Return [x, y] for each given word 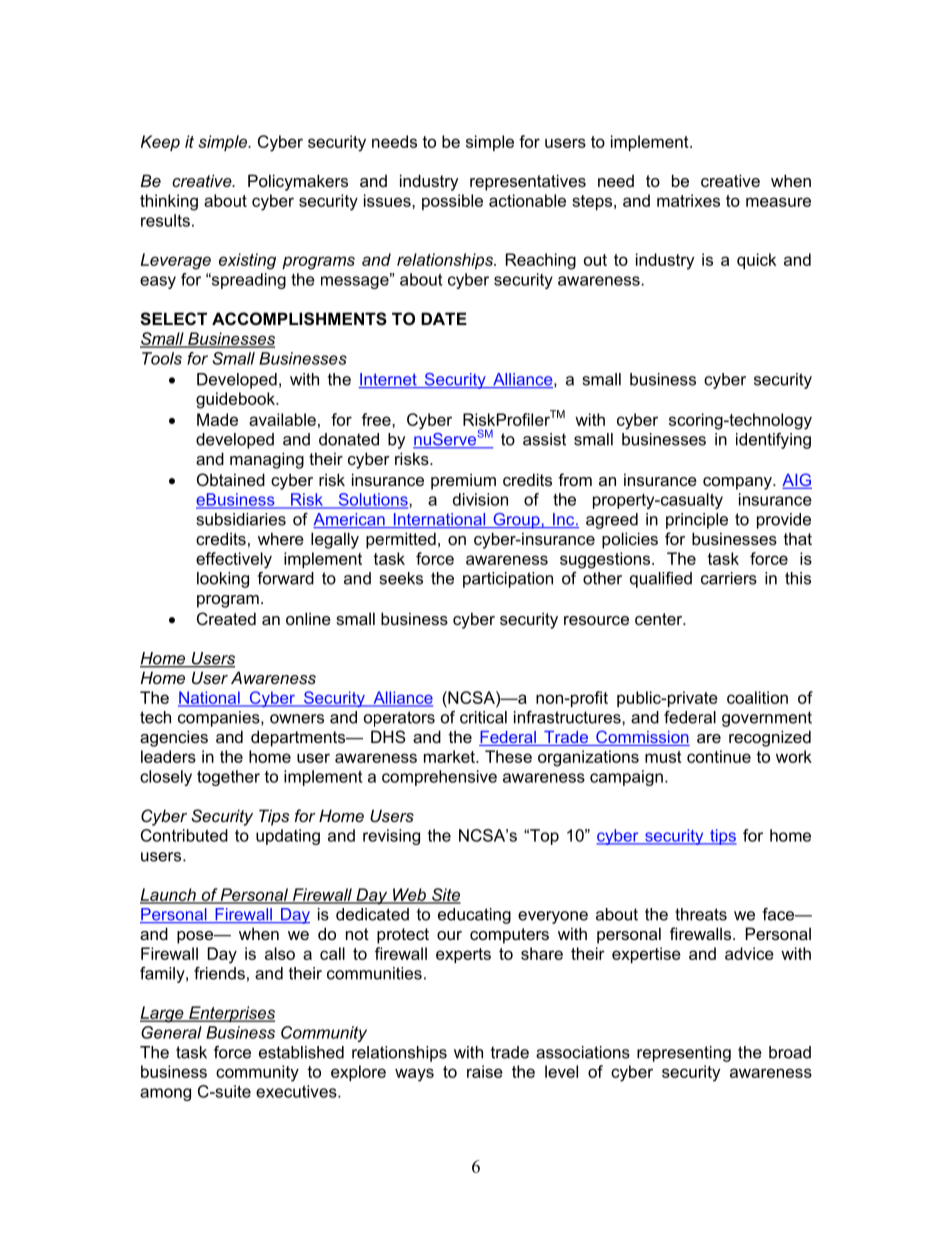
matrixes [688, 200]
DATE [444, 318]
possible [452, 202]
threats [701, 914]
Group [516, 521]
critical [483, 717]
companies [220, 719]
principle [697, 521]
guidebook [236, 400]
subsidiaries [241, 519]
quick [756, 261]
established [301, 1052]
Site [445, 895]
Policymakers [298, 182]
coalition [757, 697]
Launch [169, 895]
